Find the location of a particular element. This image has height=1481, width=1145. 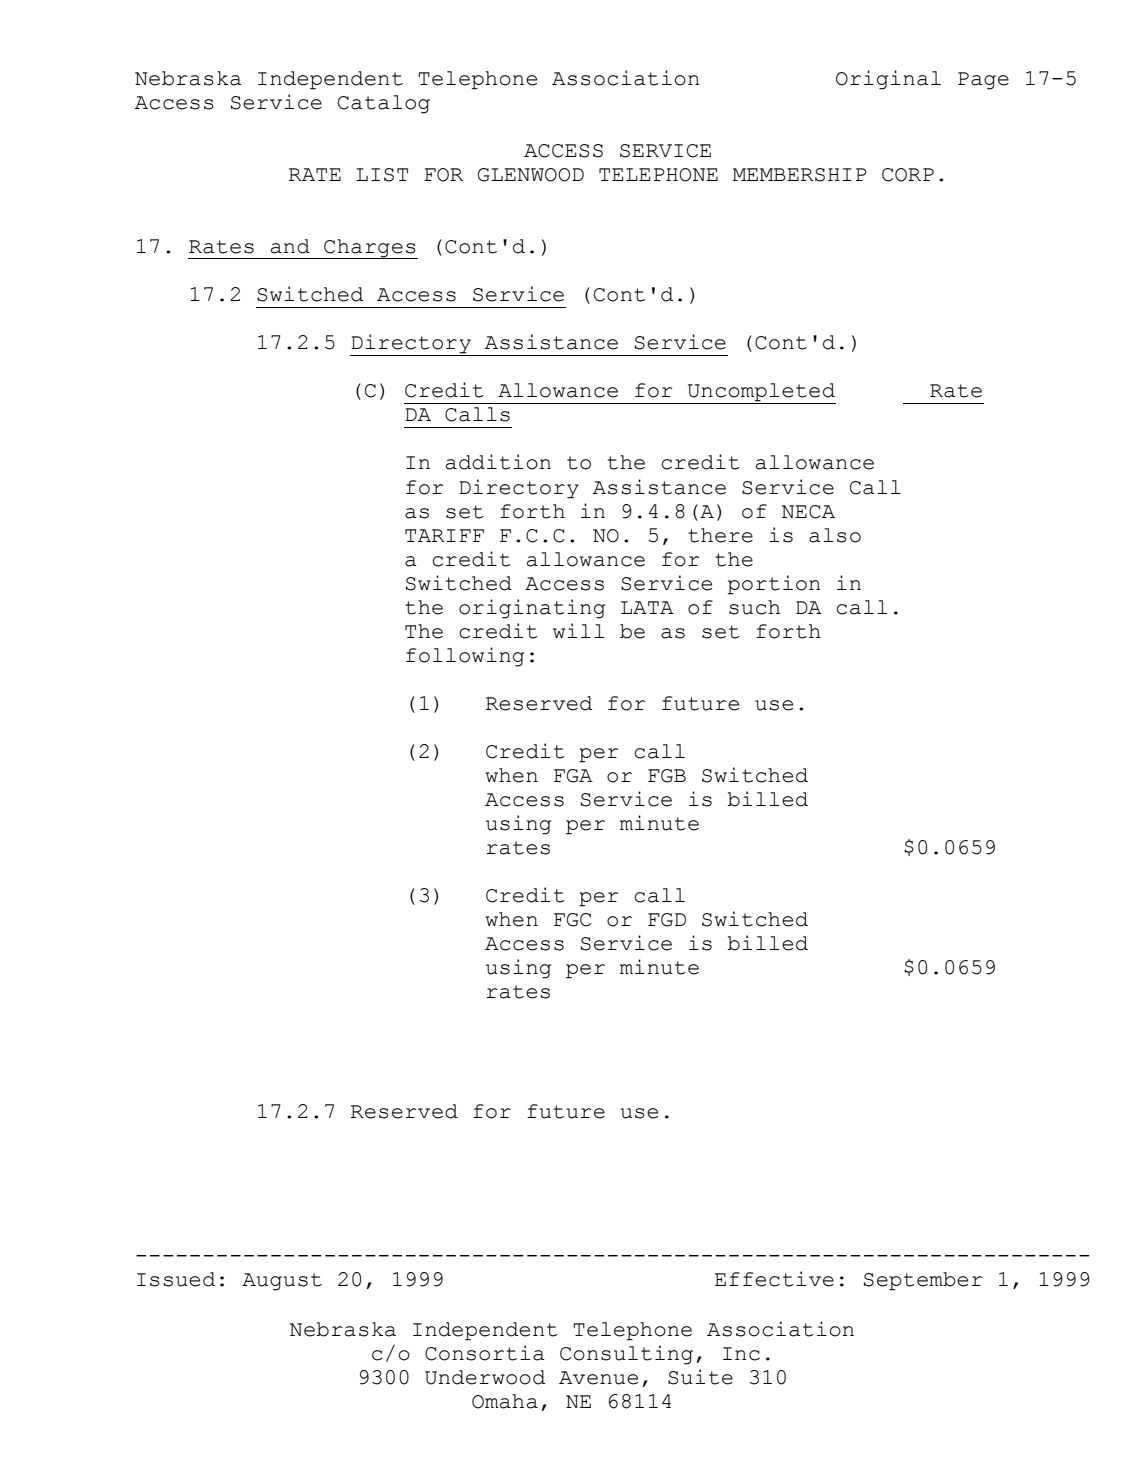

August is located at coordinates (282, 1282).
